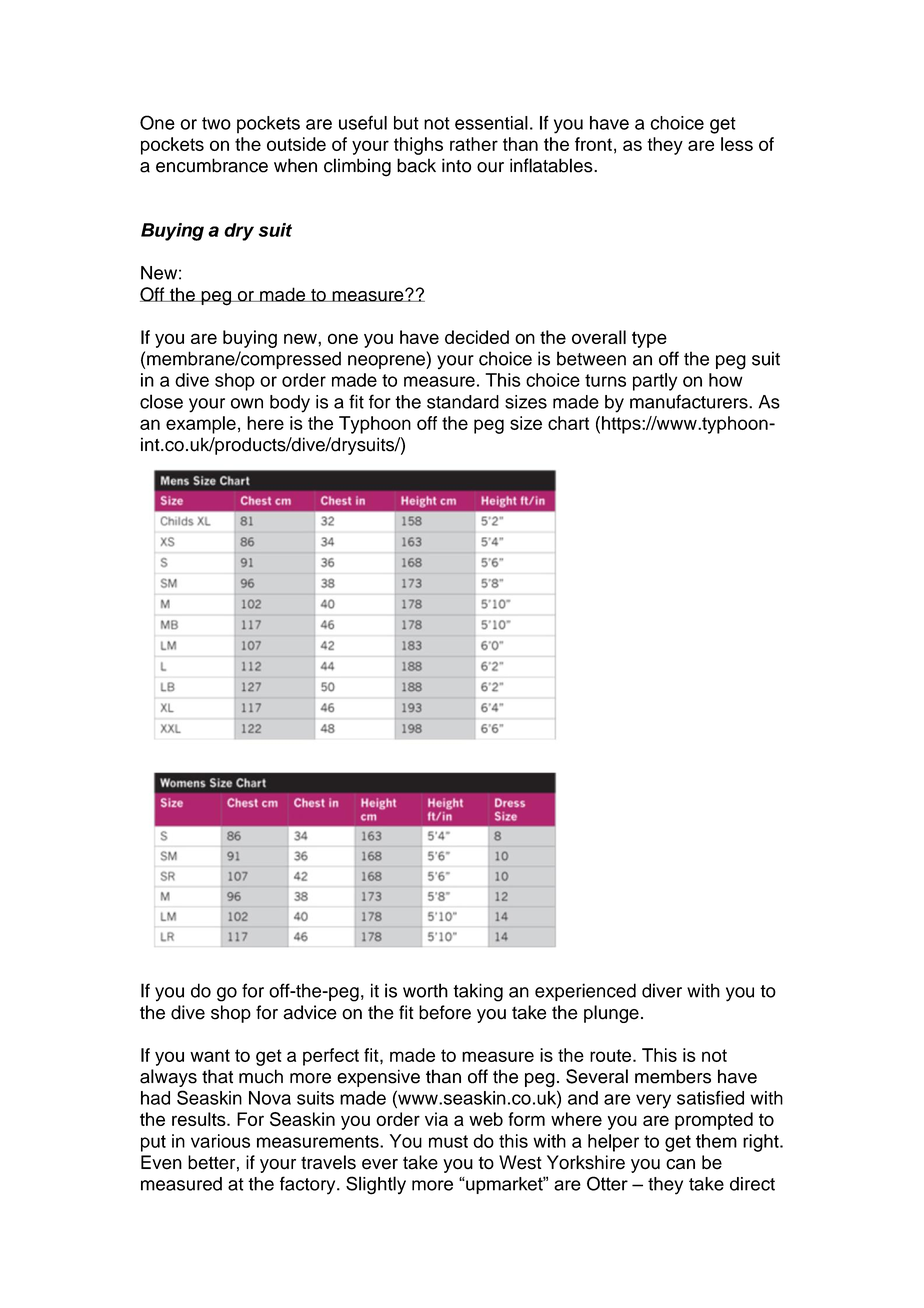  I want to click on can, so click(680, 1164).
